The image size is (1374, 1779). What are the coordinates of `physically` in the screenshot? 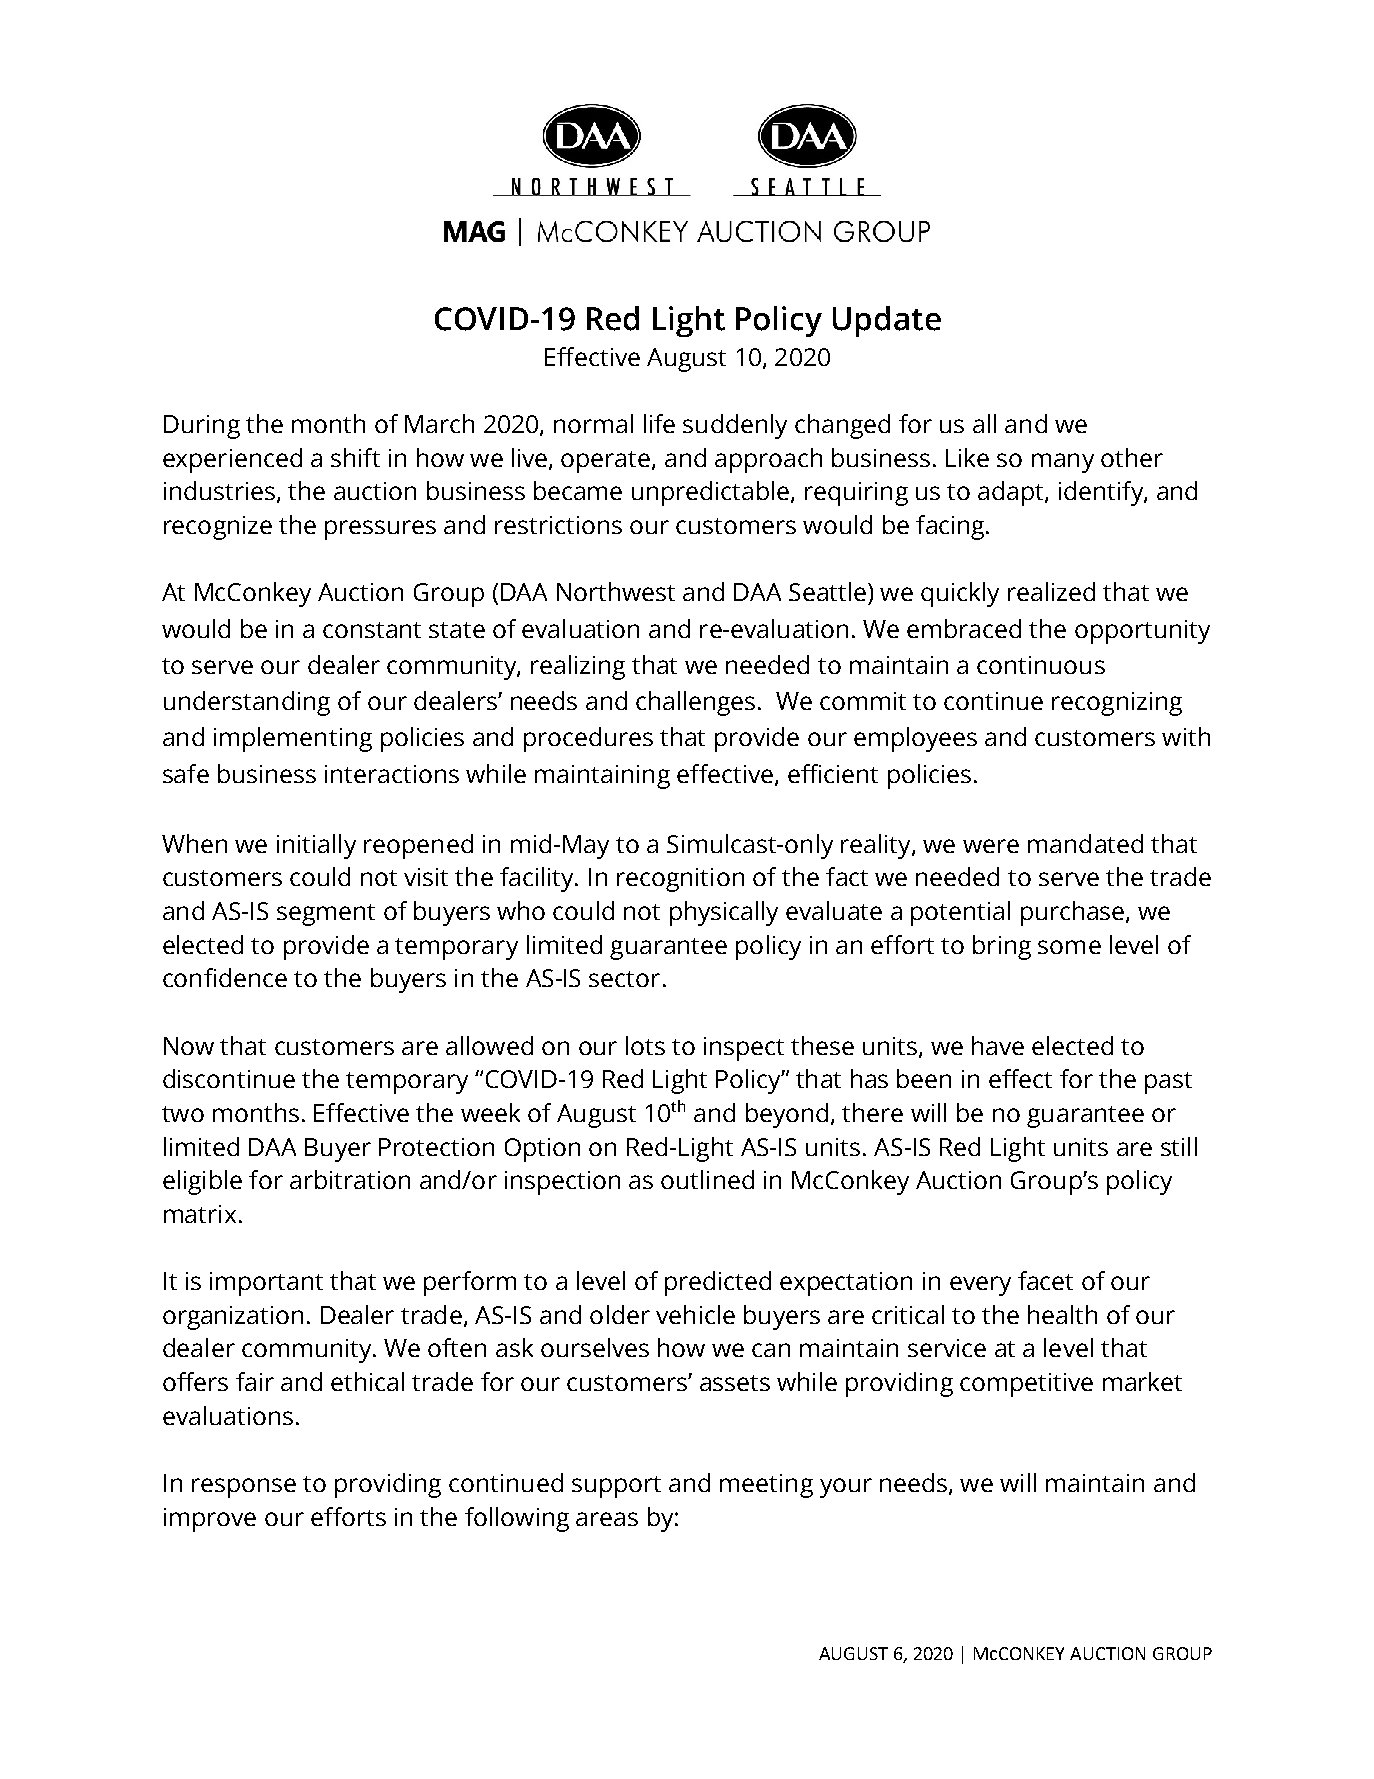 It's located at (724, 913).
